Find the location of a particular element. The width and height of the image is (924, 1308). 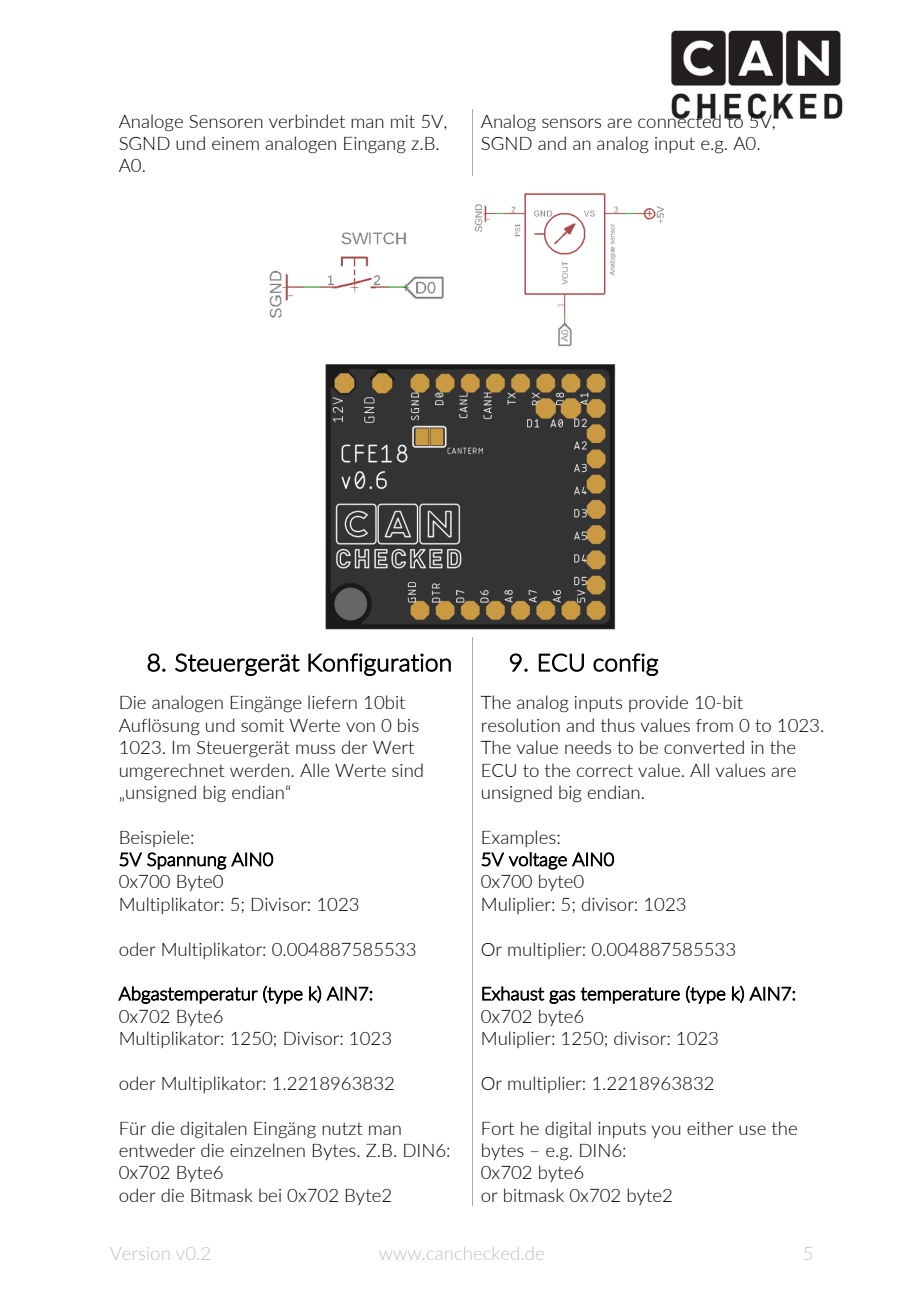

einzelnen is located at coordinates (267, 1150).
